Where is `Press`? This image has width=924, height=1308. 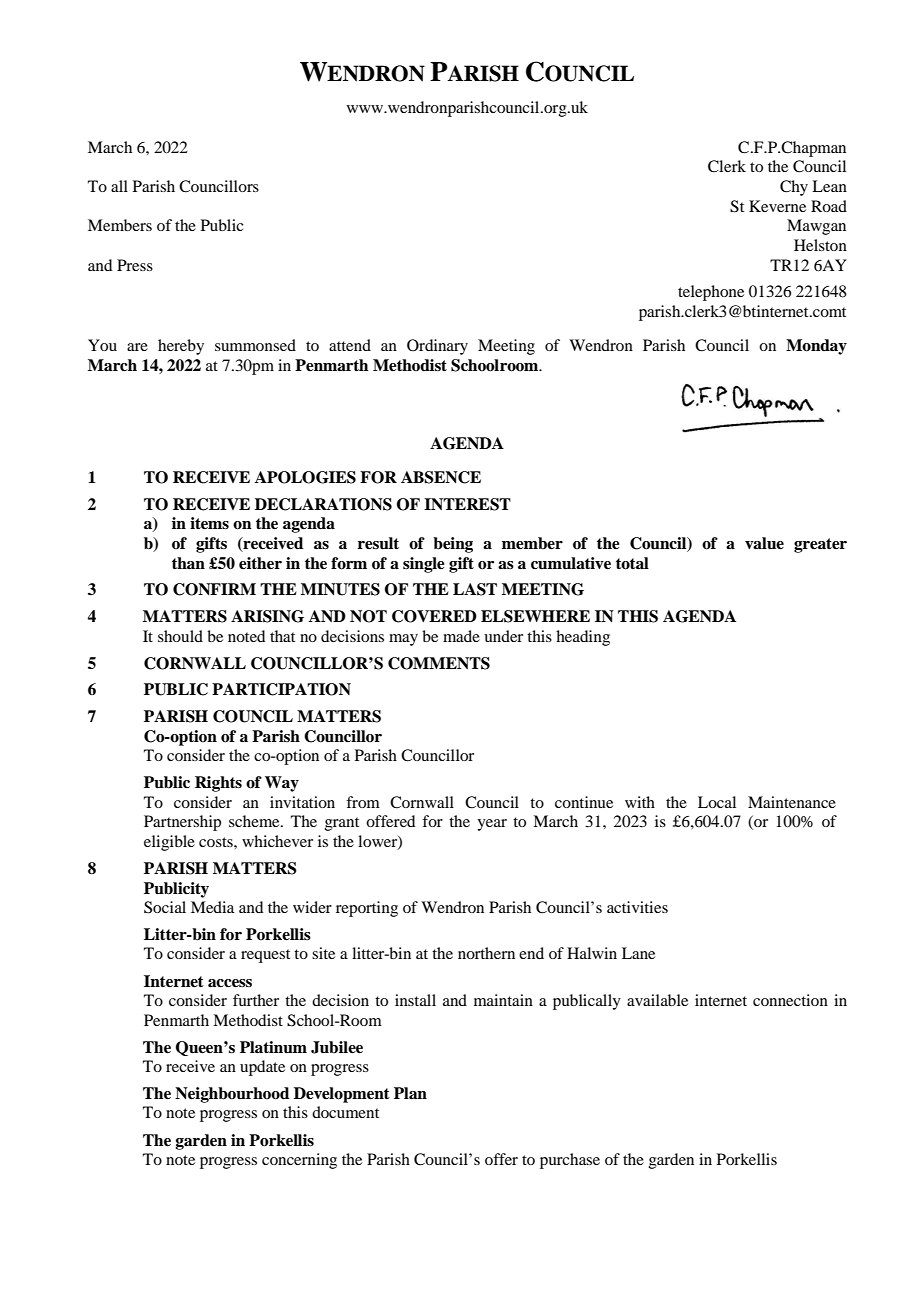
Press is located at coordinates (135, 265).
